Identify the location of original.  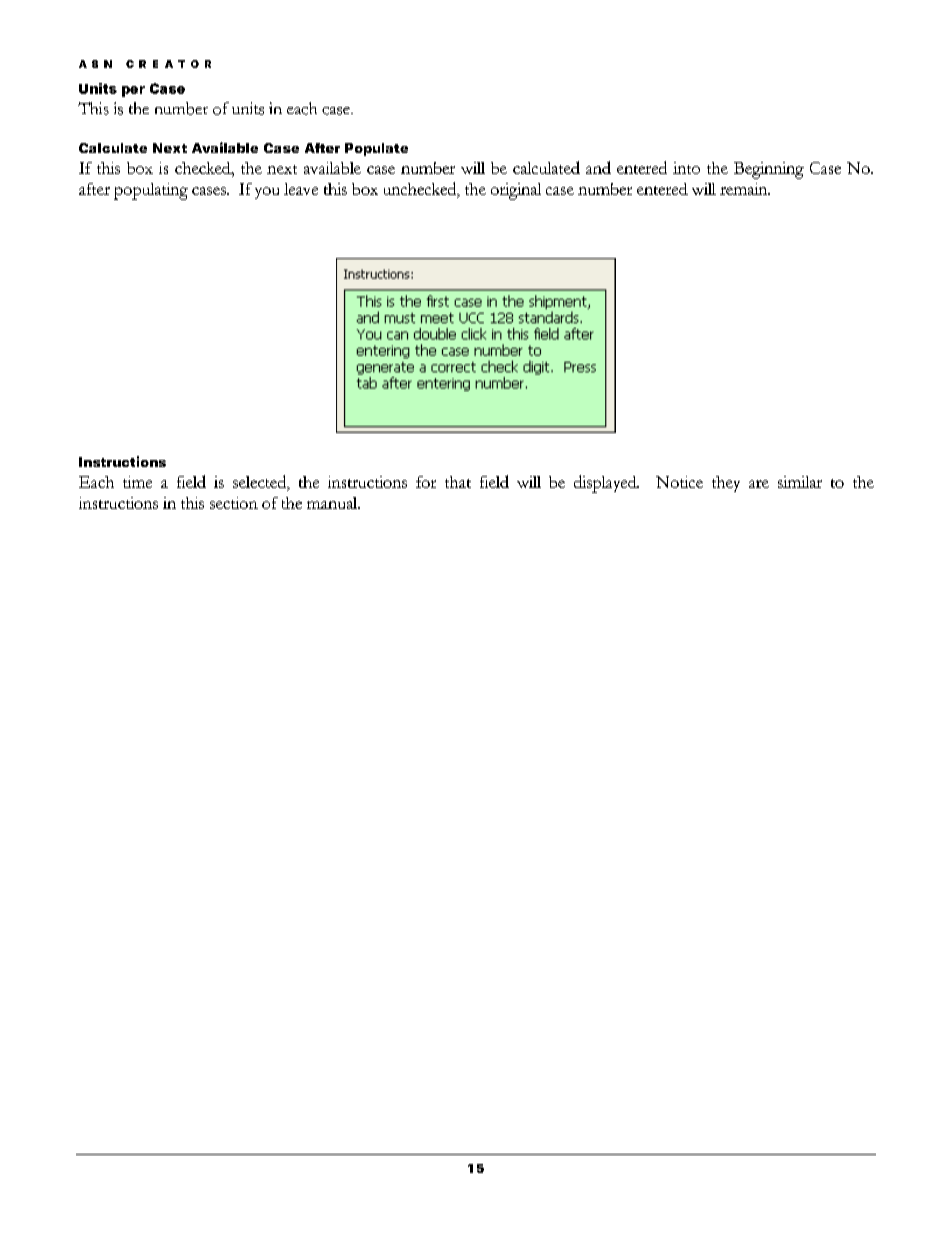
(516, 191).
